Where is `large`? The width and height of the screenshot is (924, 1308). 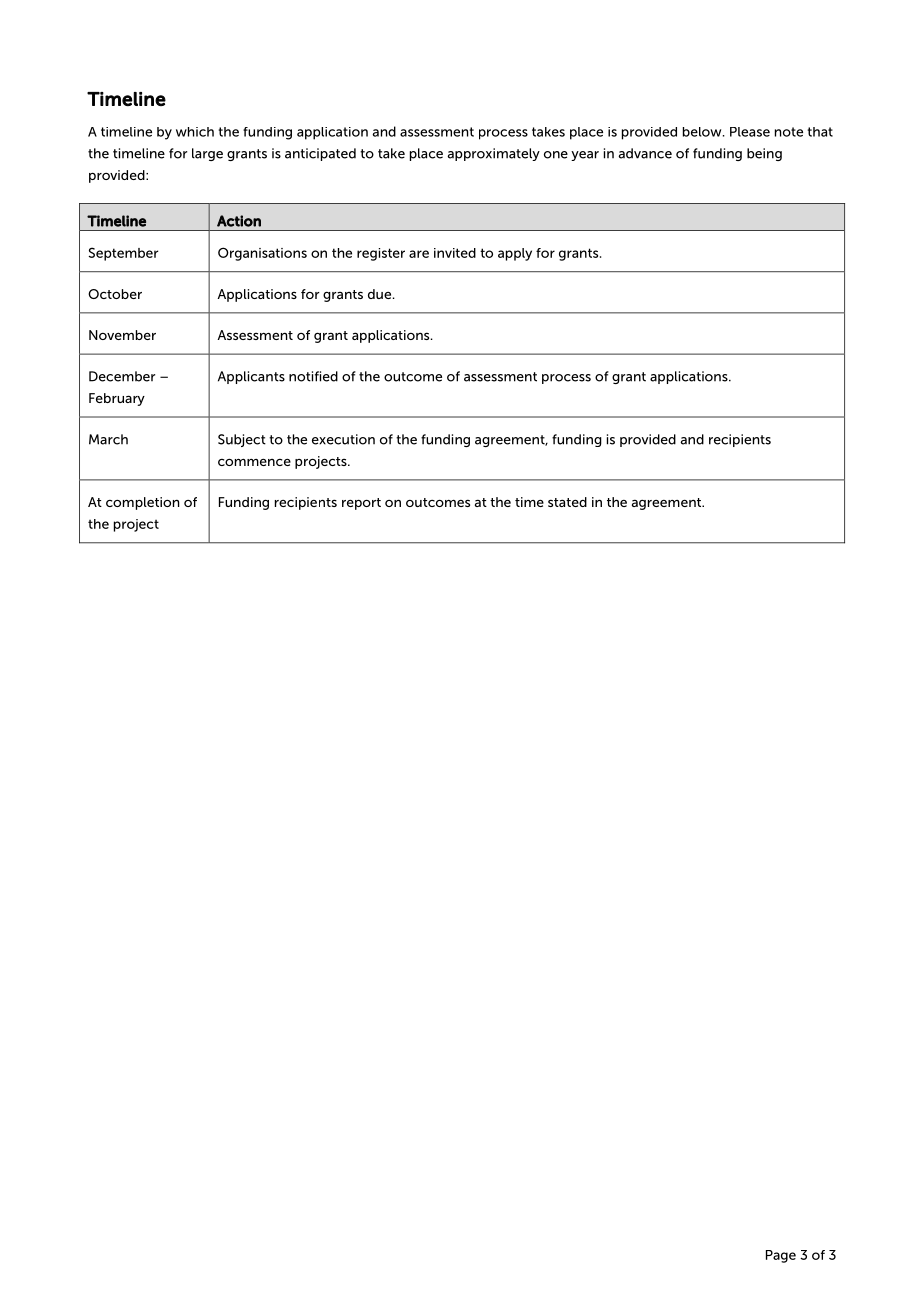 large is located at coordinates (207, 154).
